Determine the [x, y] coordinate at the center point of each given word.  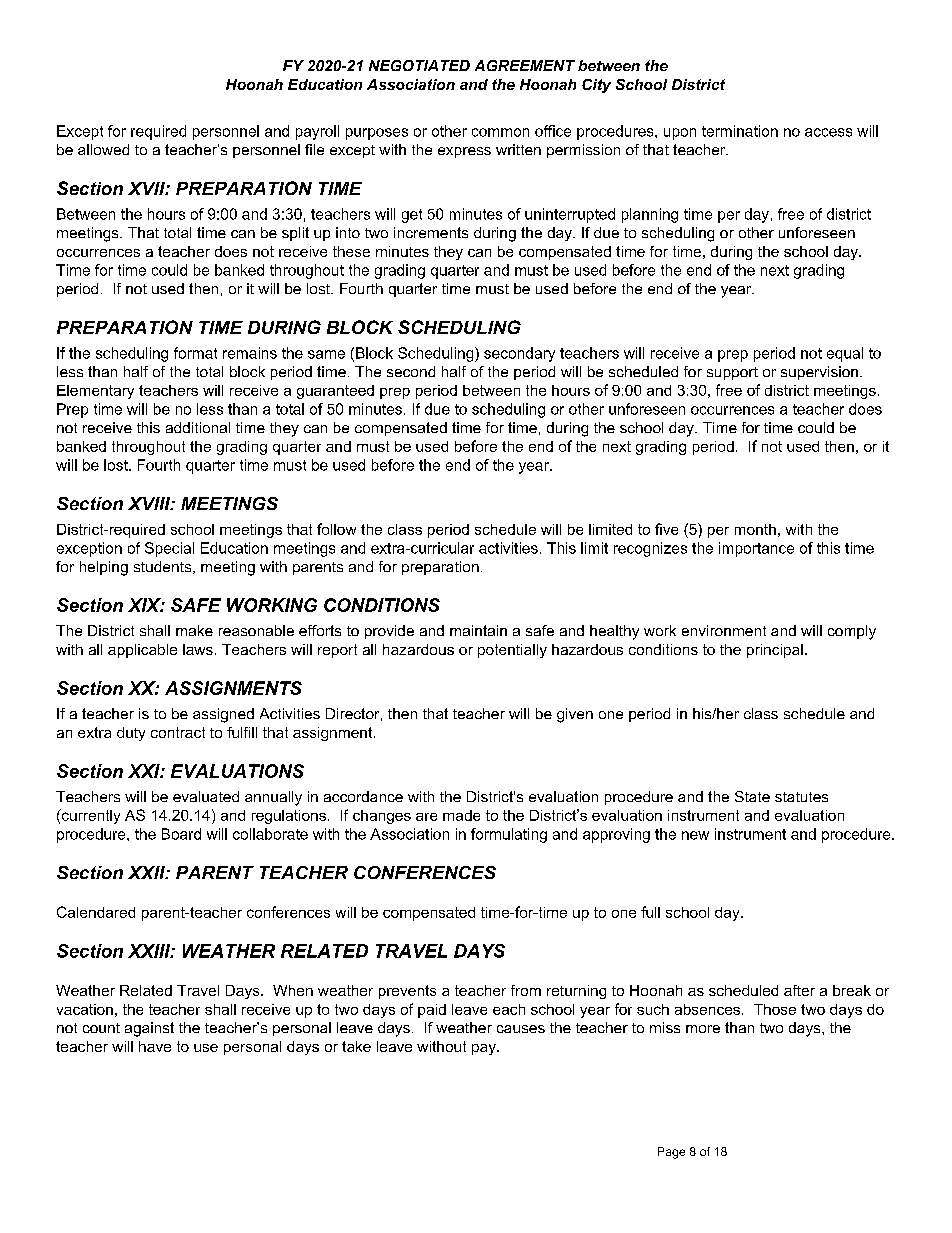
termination [740, 131]
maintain [478, 630]
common [500, 132]
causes [521, 1029]
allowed [103, 149]
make [194, 630]
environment [724, 630]
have [155, 1046]
